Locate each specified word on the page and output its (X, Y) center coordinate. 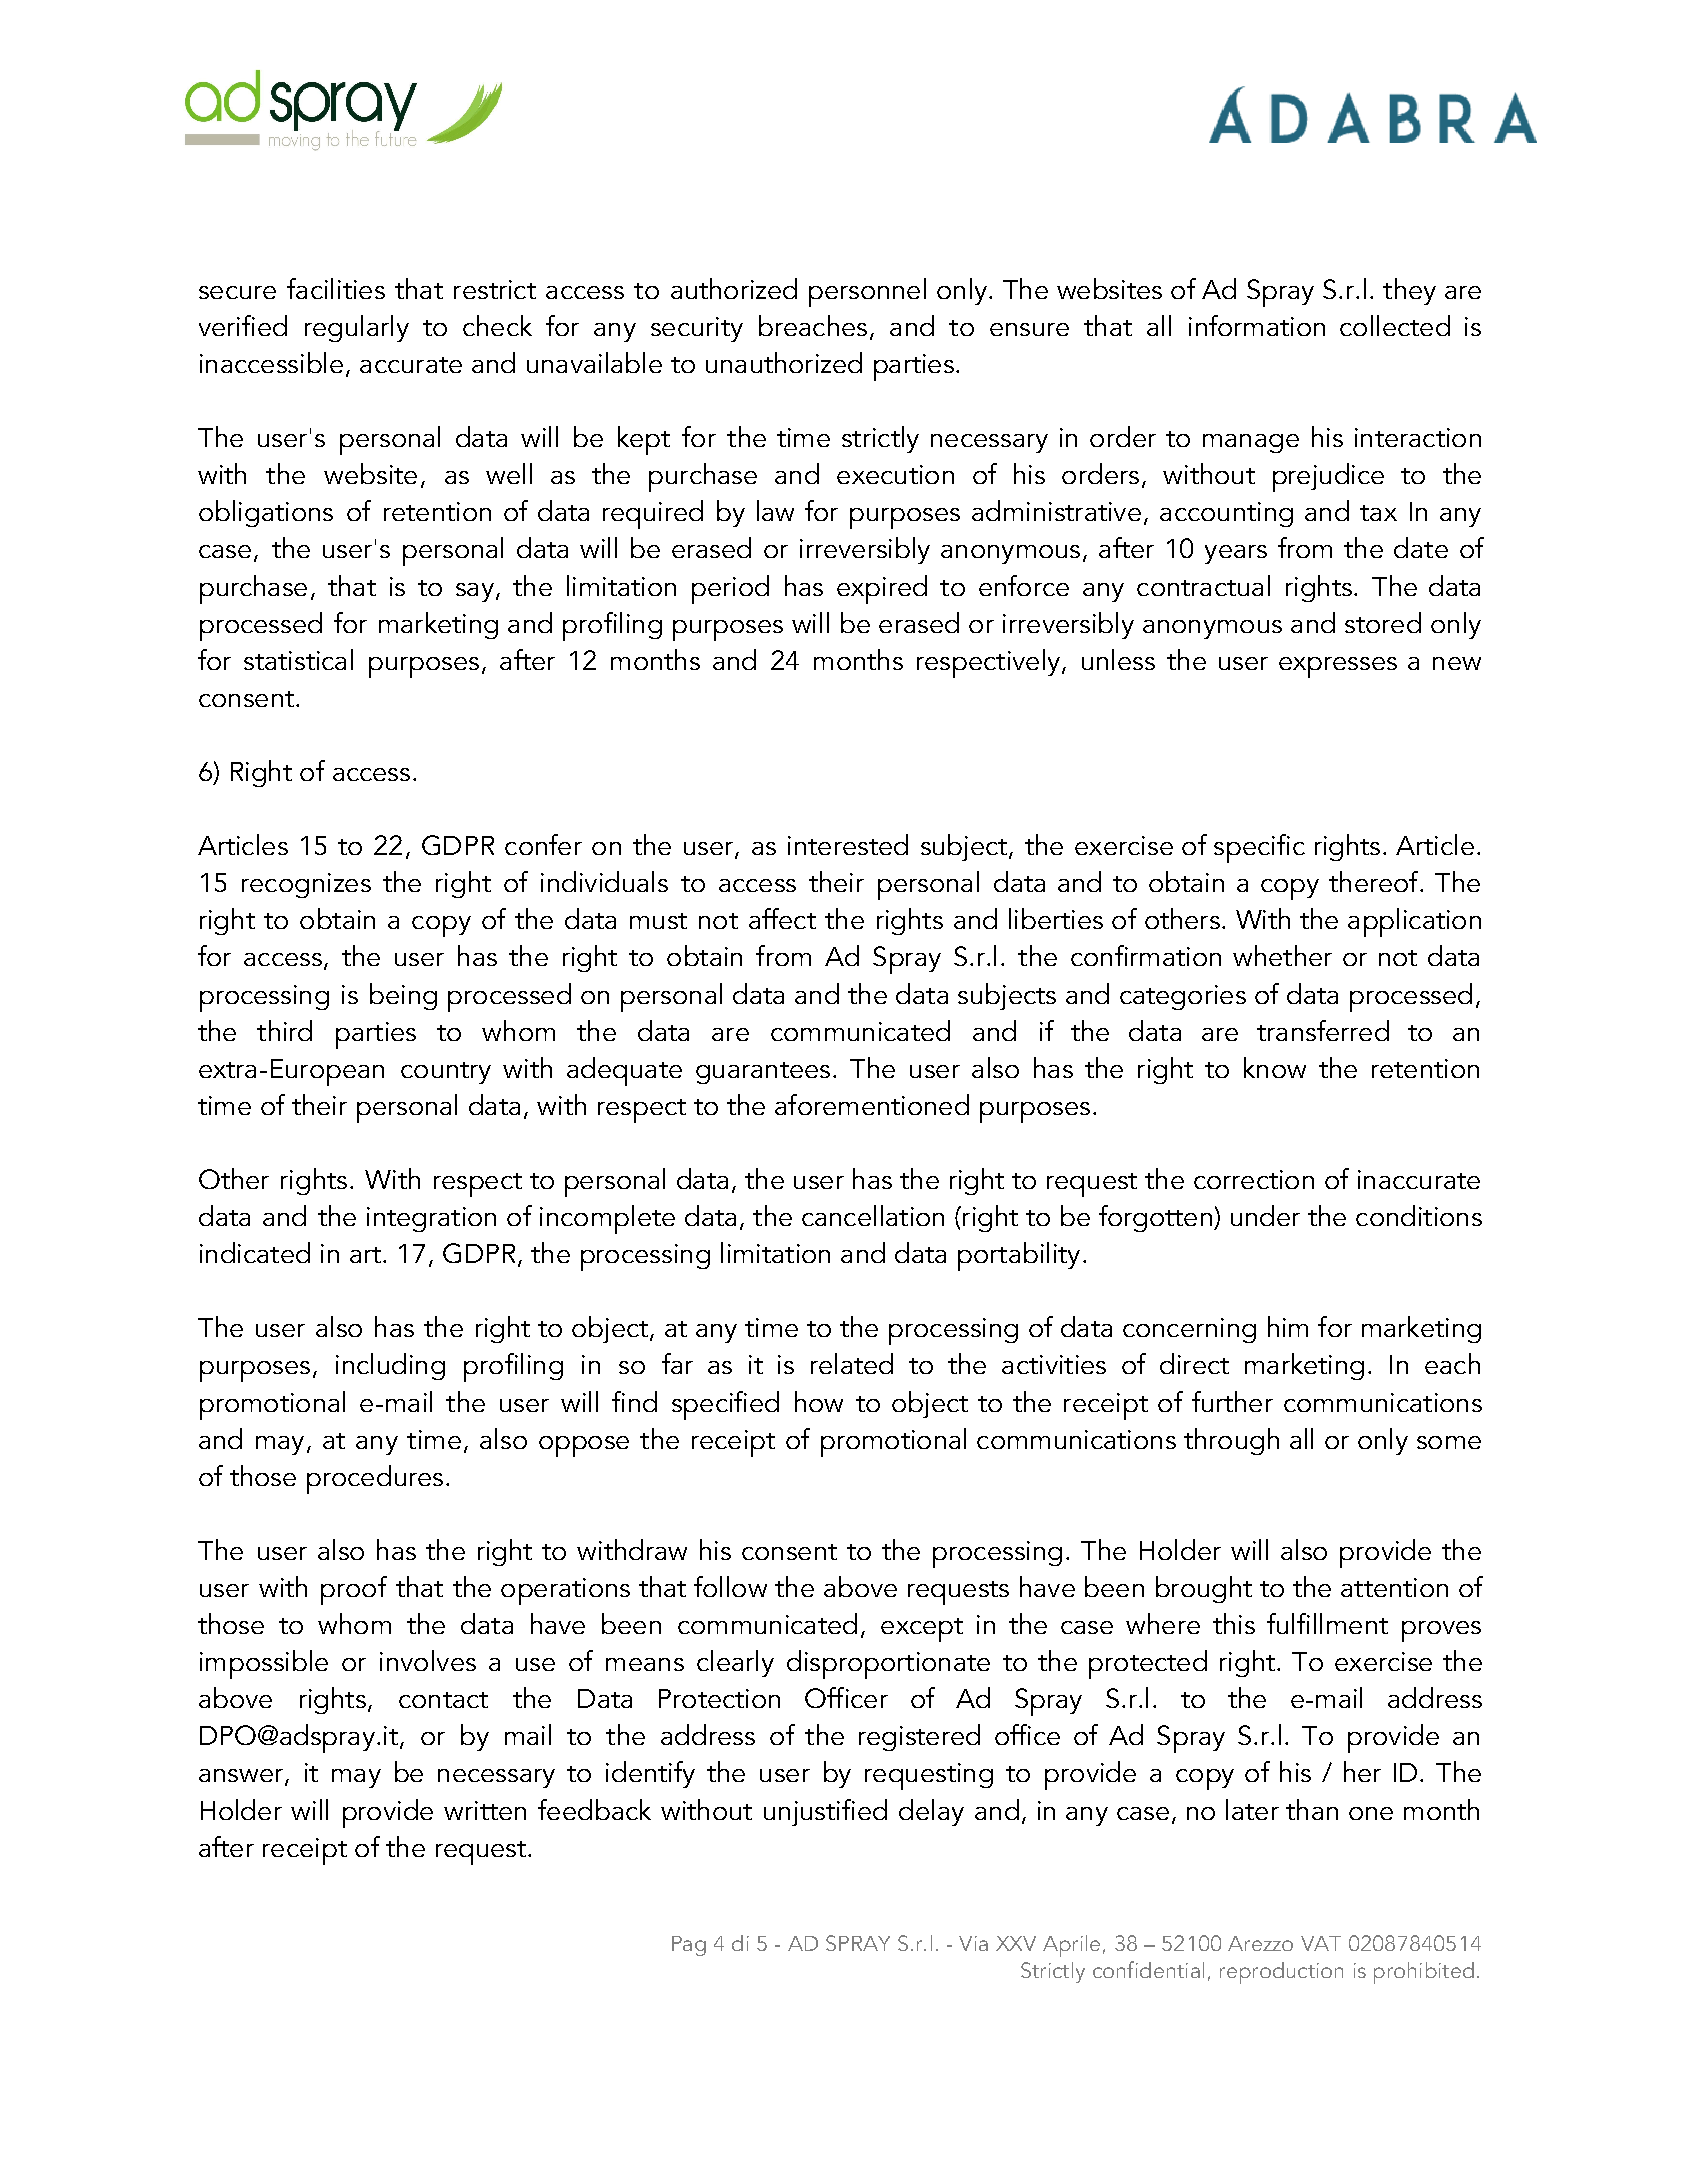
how (819, 1401)
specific (1259, 848)
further (1232, 1401)
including (390, 1366)
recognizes (306, 885)
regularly (357, 328)
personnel (867, 292)
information (1257, 325)
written (485, 1810)
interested (848, 844)
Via (973, 1943)
